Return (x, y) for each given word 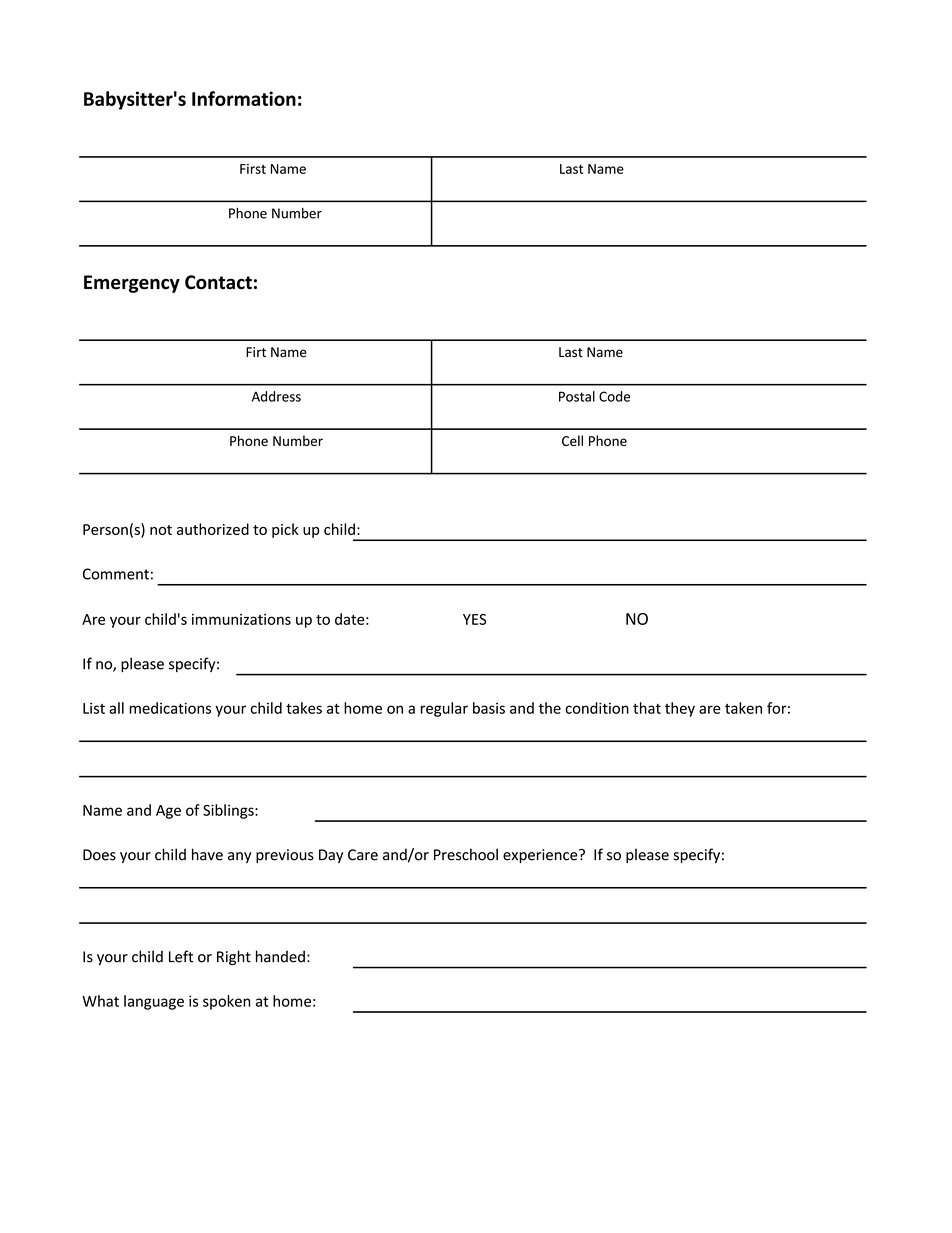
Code (614, 396)
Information (244, 98)
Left (181, 956)
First (253, 169)
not (161, 530)
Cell (572, 440)
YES (474, 619)
